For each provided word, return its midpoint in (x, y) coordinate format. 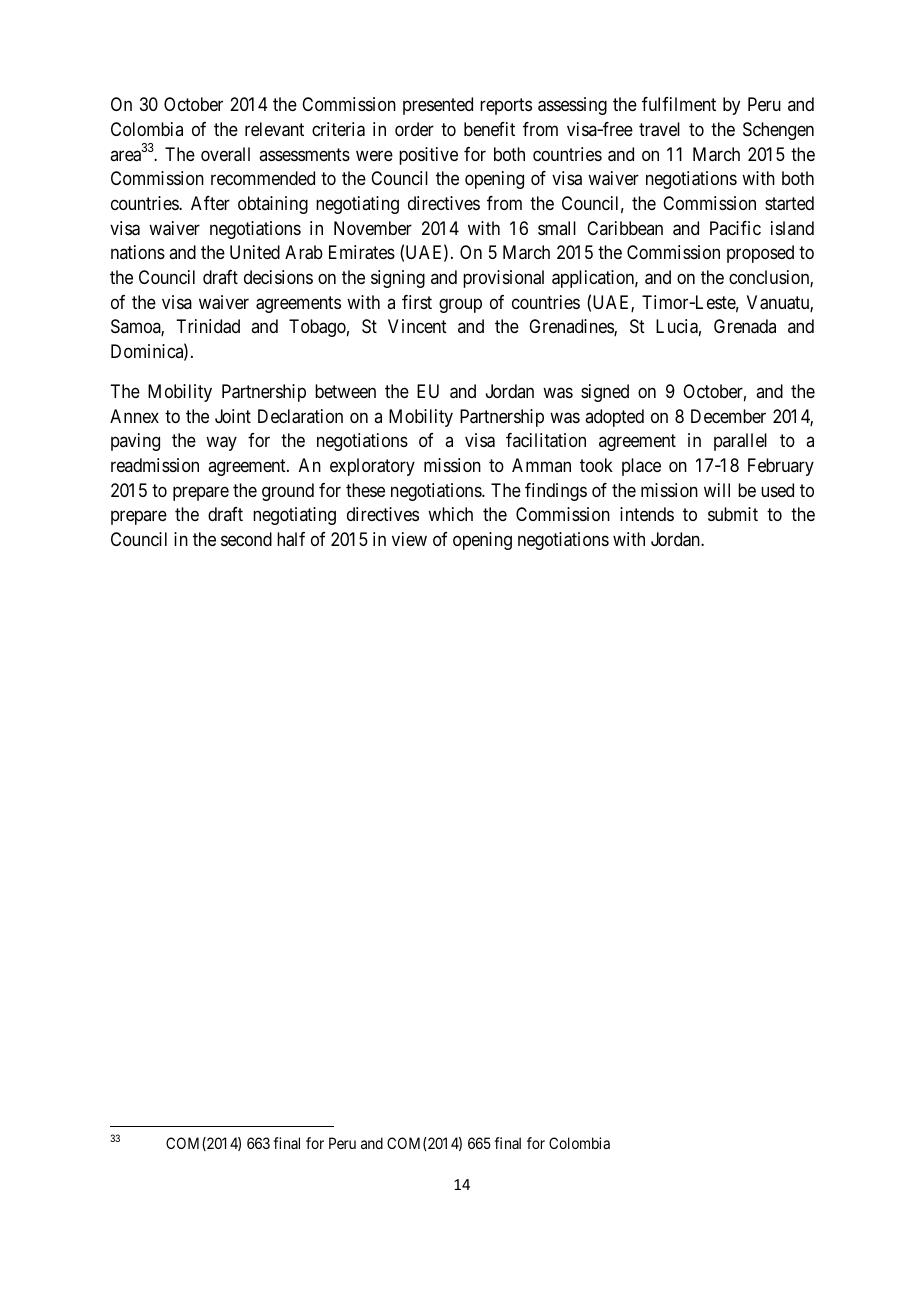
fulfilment (679, 104)
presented (438, 106)
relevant (274, 129)
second (246, 539)
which (450, 514)
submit (733, 514)
